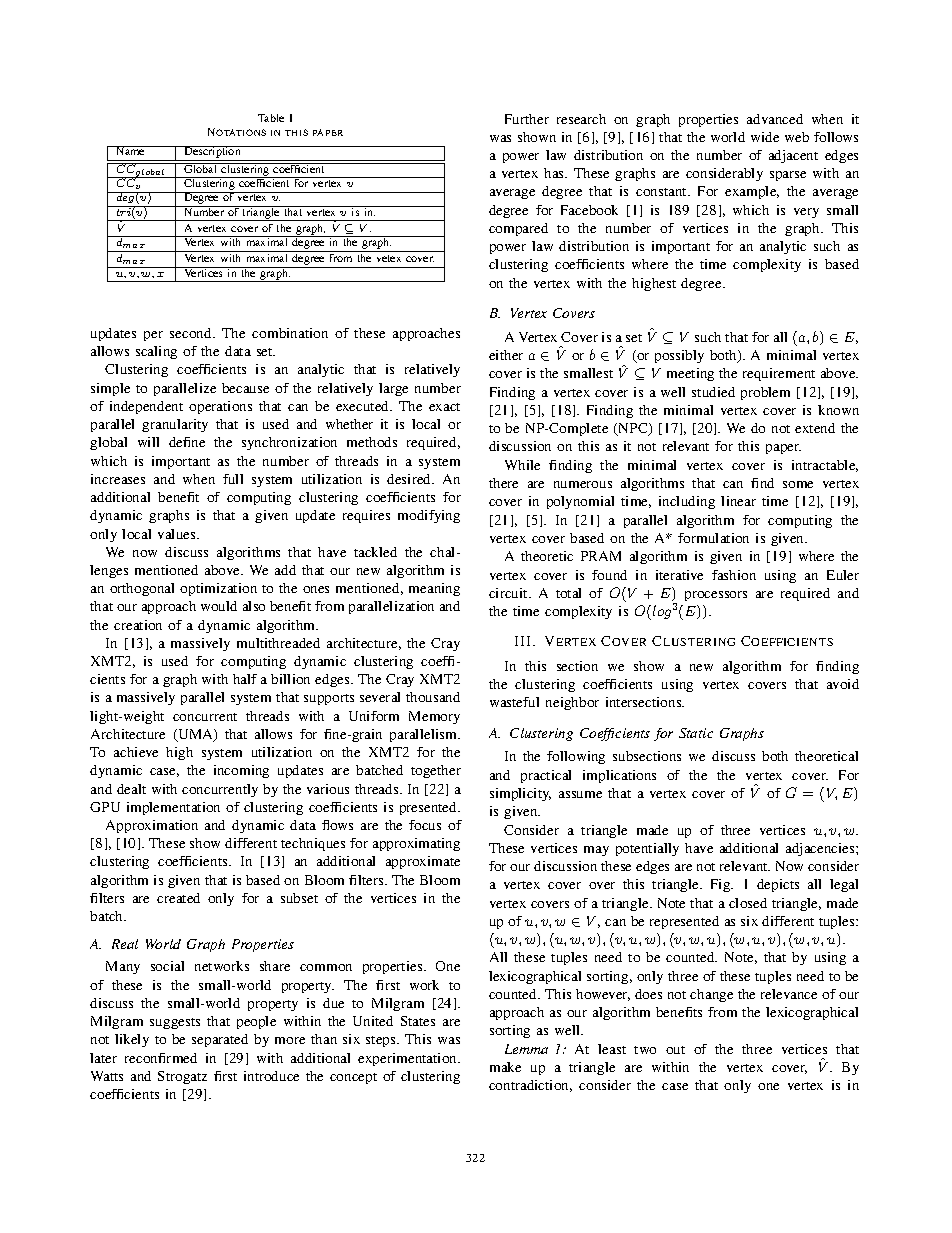 Image resolution: width=952 pixels, height=1233 pixels. I want to click on scaling, so click(156, 352).
